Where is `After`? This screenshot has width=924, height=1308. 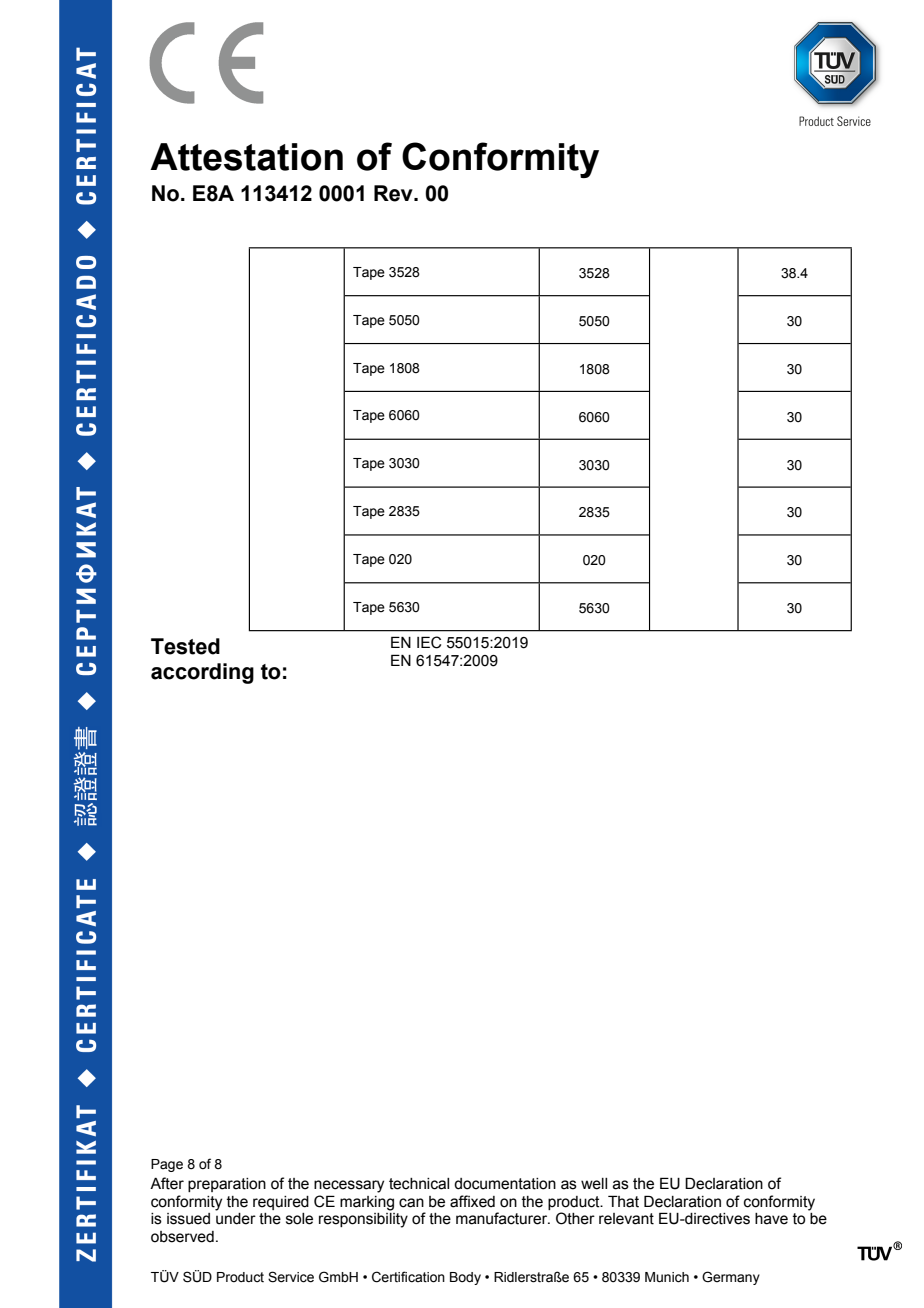 After is located at coordinates (167, 1183).
